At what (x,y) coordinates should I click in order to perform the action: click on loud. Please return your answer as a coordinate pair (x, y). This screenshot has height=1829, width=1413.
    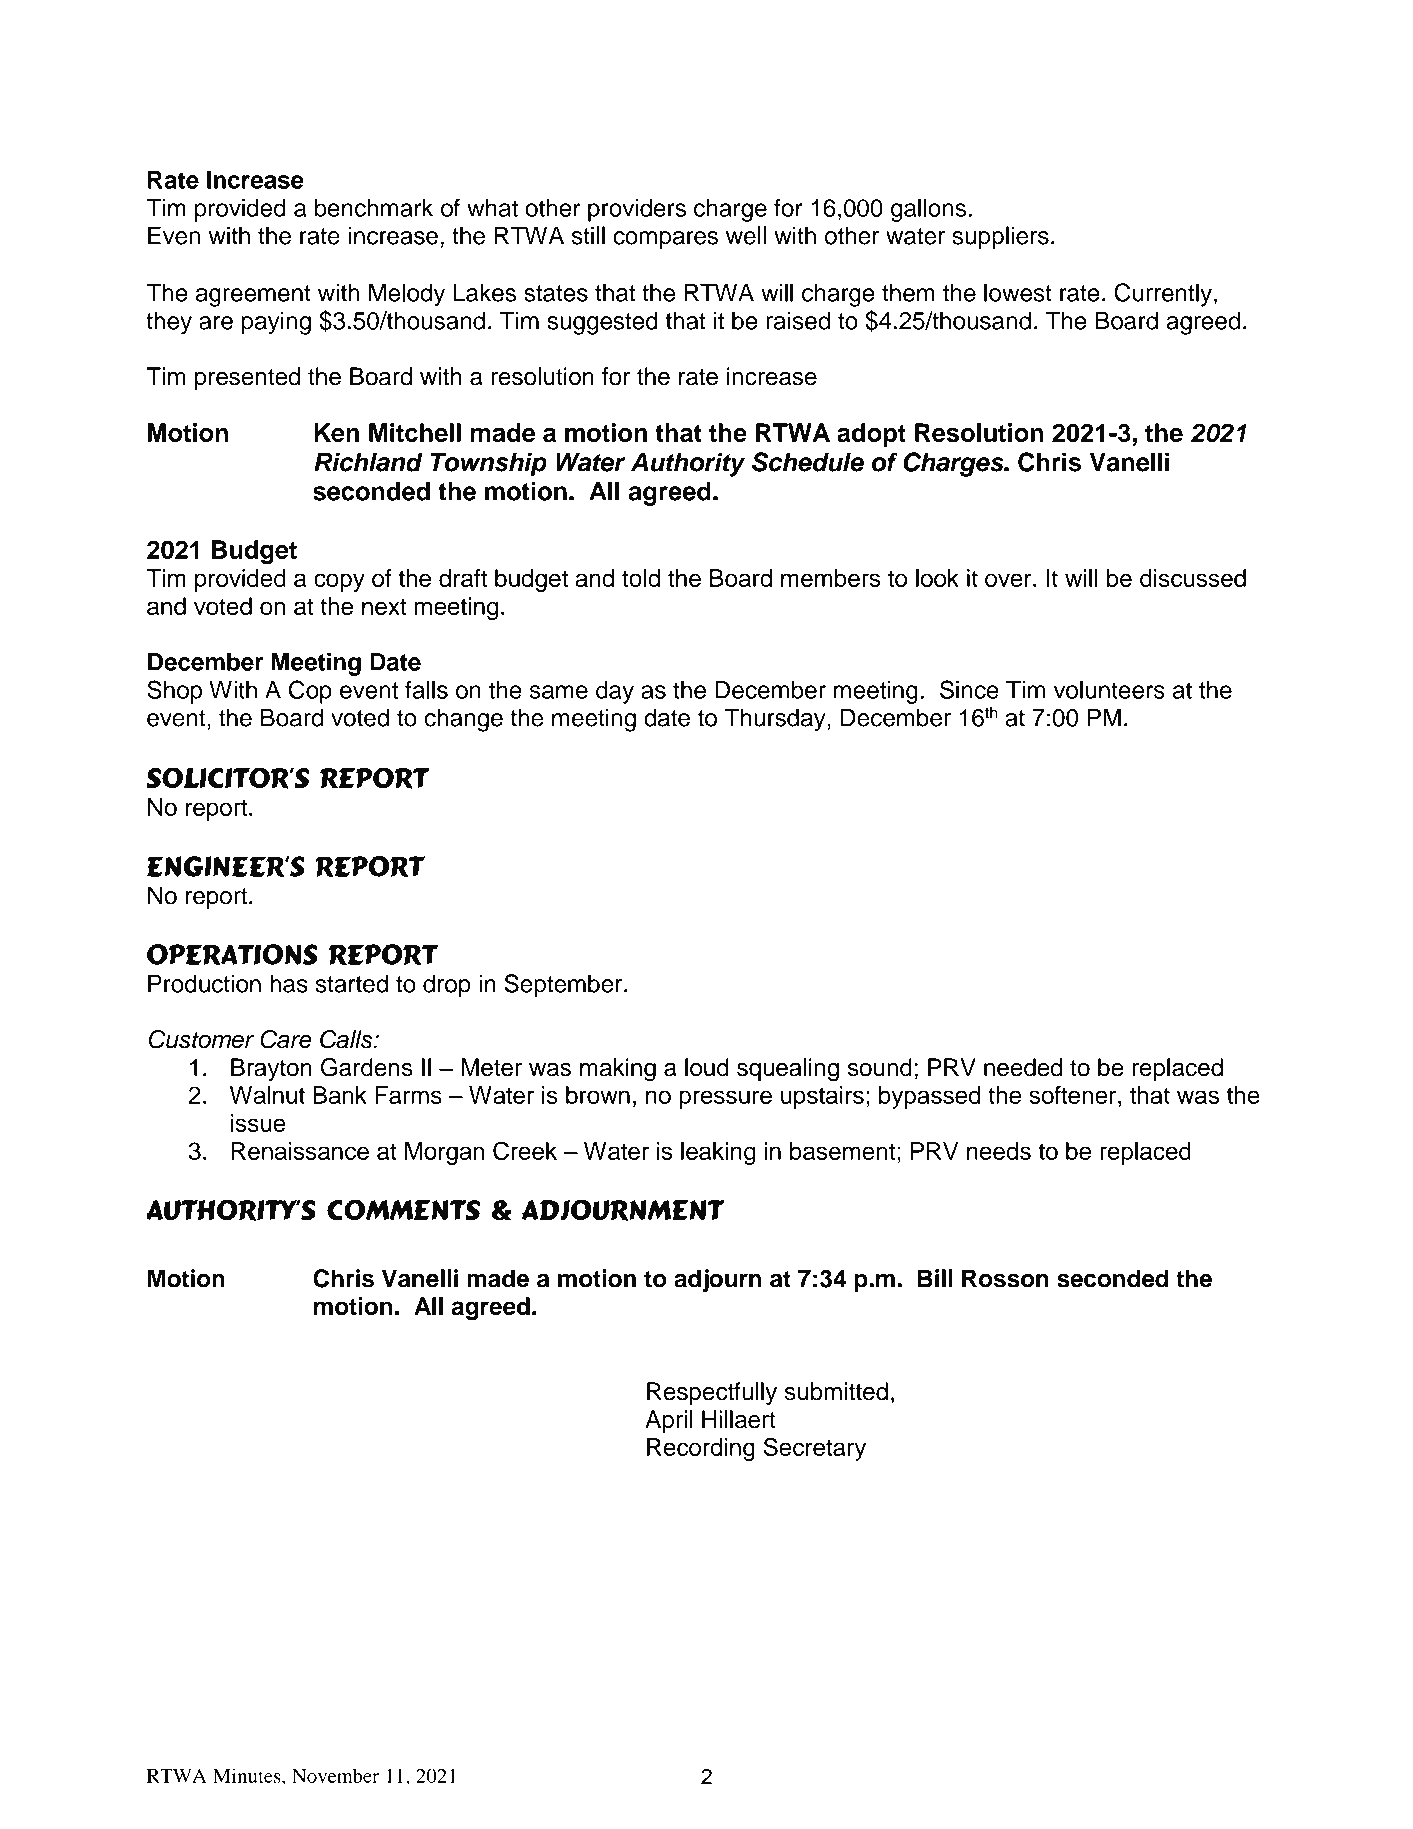
    Looking at the image, I should click on (707, 1067).
